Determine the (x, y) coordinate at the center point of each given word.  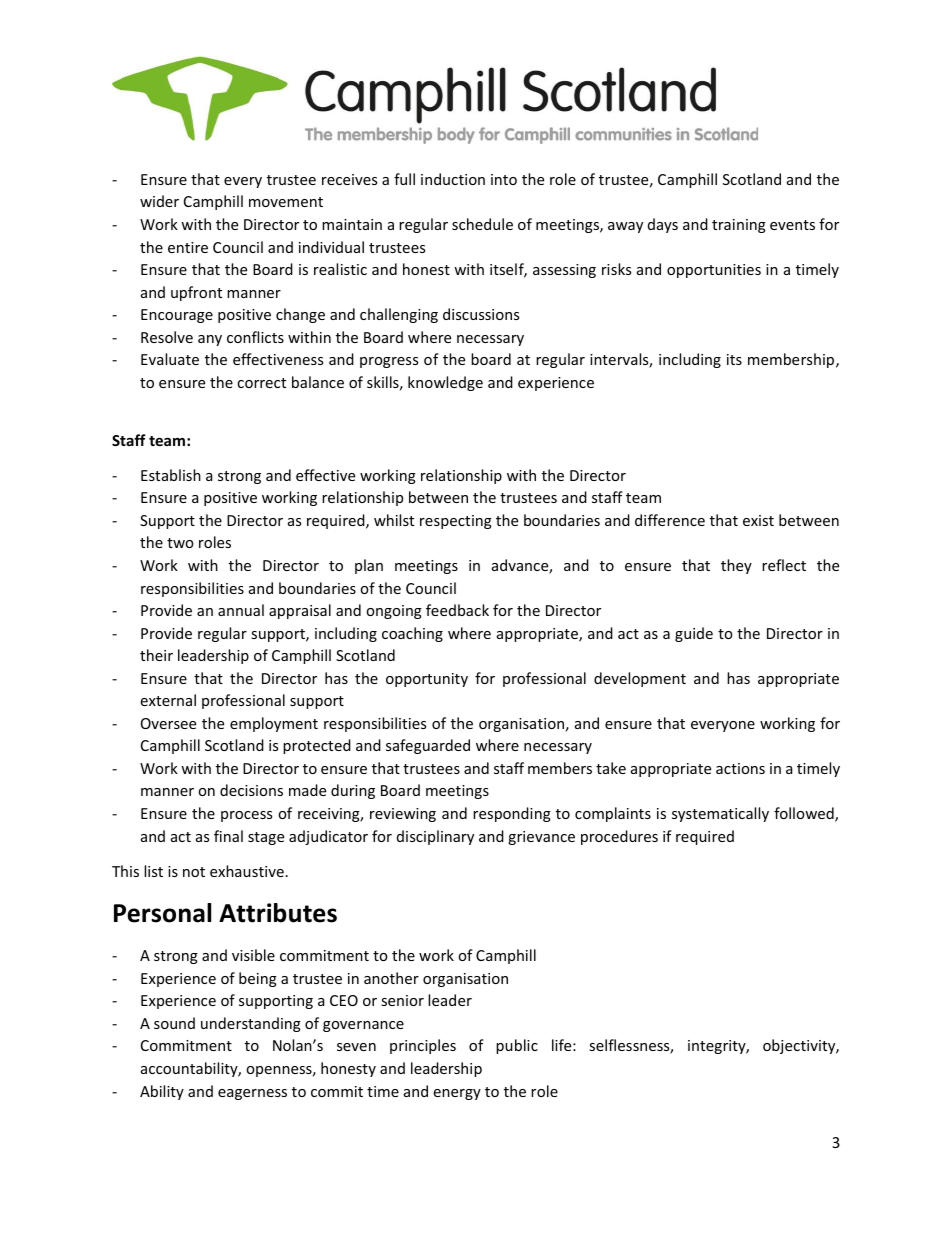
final (228, 836)
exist (758, 520)
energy (457, 1094)
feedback (457, 610)
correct (261, 383)
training (739, 226)
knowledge (445, 383)
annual (241, 610)
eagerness (252, 1094)
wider (159, 201)
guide (694, 634)
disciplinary (435, 837)
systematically (720, 814)
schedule (482, 224)
